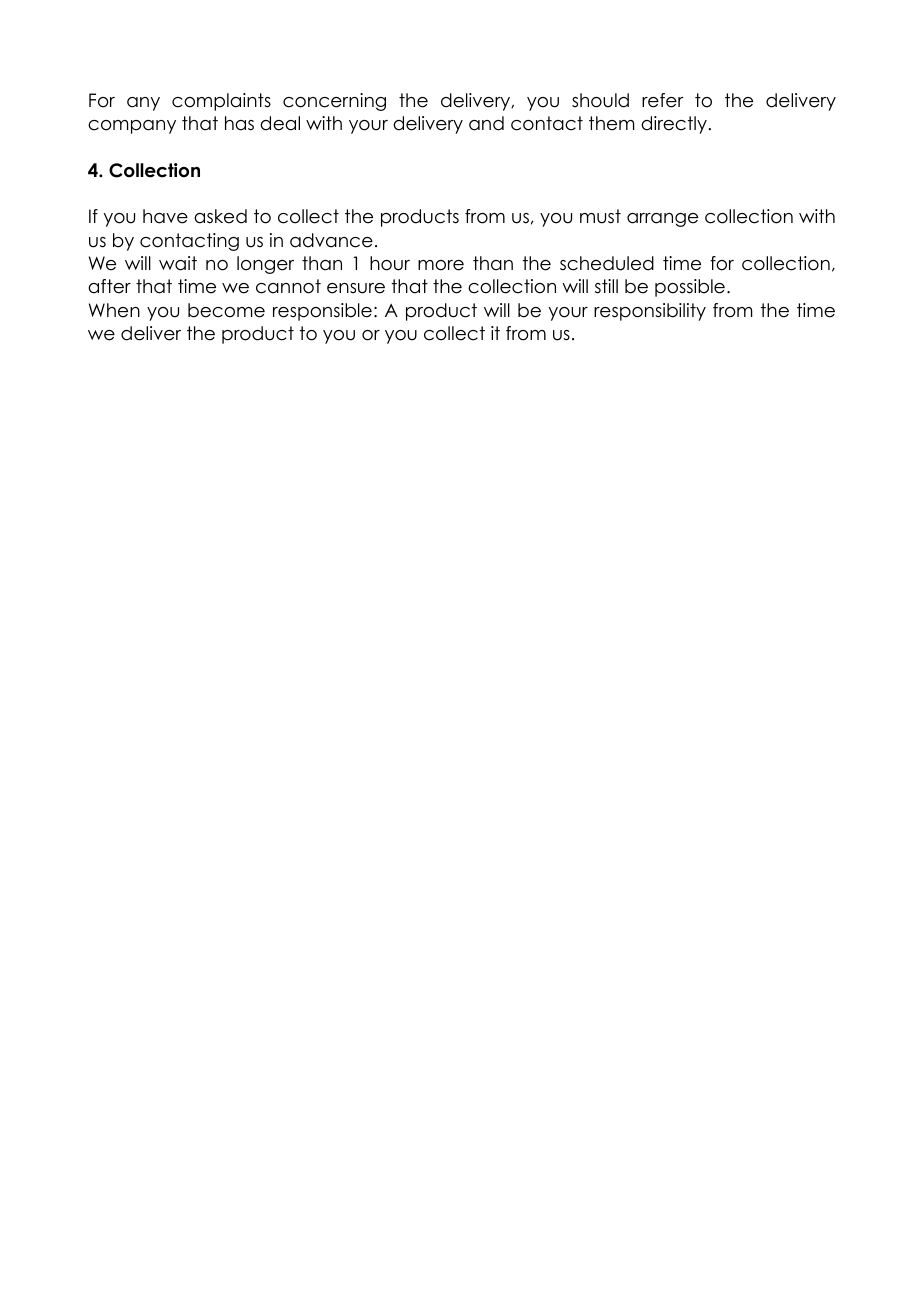 Image resolution: width=924 pixels, height=1308 pixels. What do you see at coordinates (334, 102) in the page?
I see `concerning` at bounding box center [334, 102].
